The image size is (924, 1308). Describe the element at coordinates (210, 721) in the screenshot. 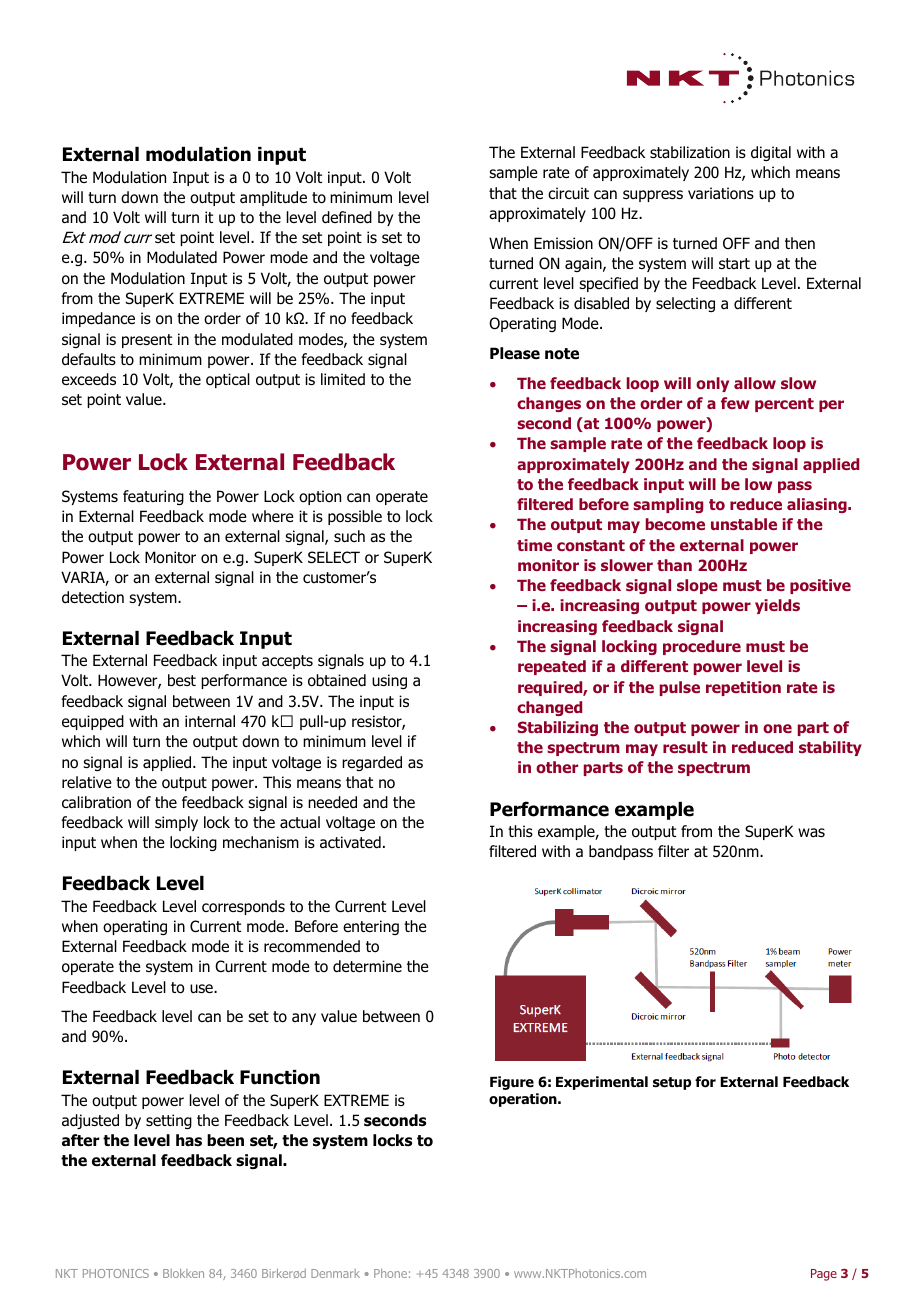

I see `internal` at that location.
